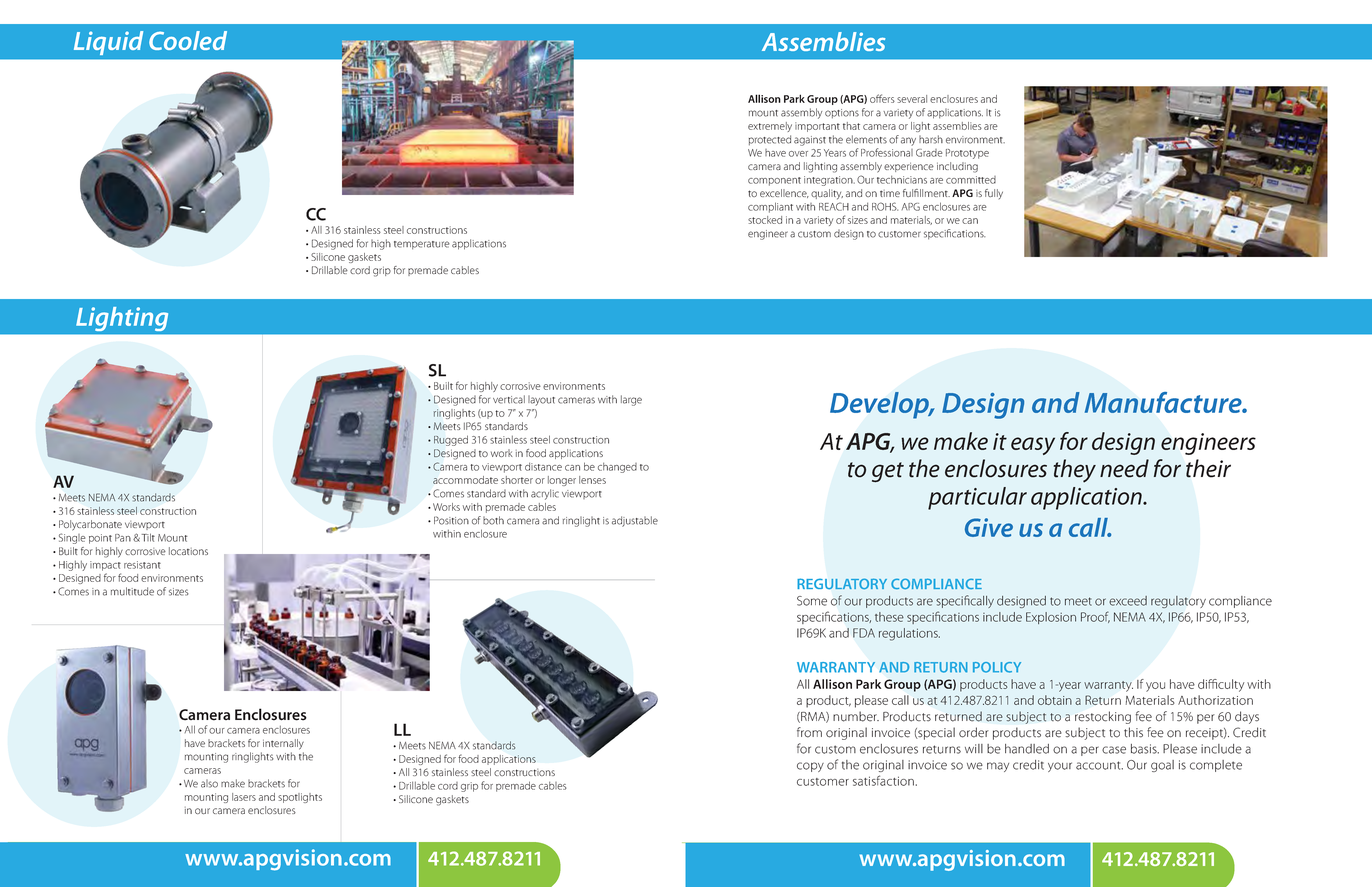 The width and height of the screenshot is (1372, 887). Describe the element at coordinates (422, 245) in the screenshot. I see `temperature` at that location.
